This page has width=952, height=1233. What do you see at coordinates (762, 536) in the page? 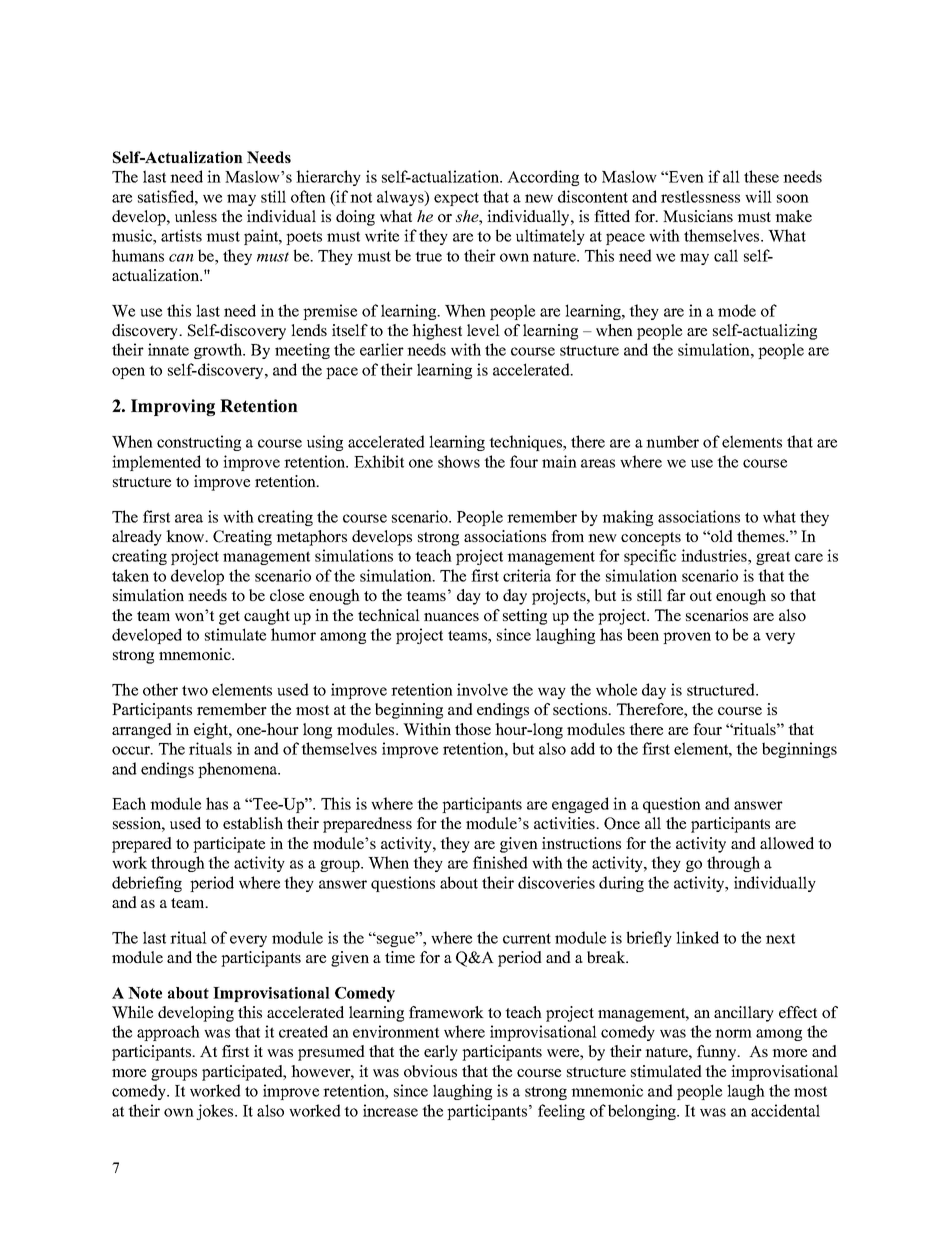
I see `themes` at bounding box center [762, 536].
